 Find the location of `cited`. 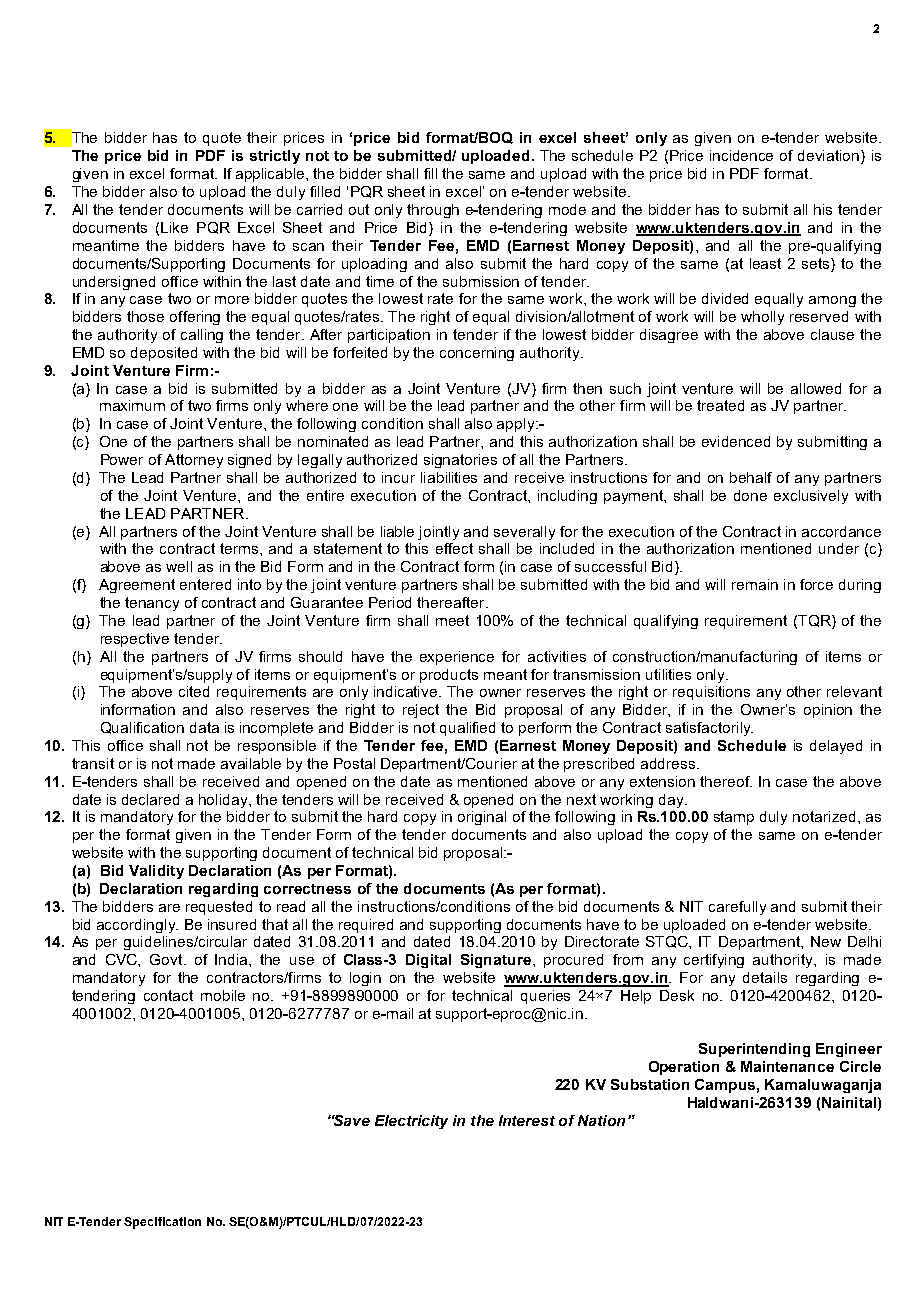

cited is located at coordinates (194, 691).
